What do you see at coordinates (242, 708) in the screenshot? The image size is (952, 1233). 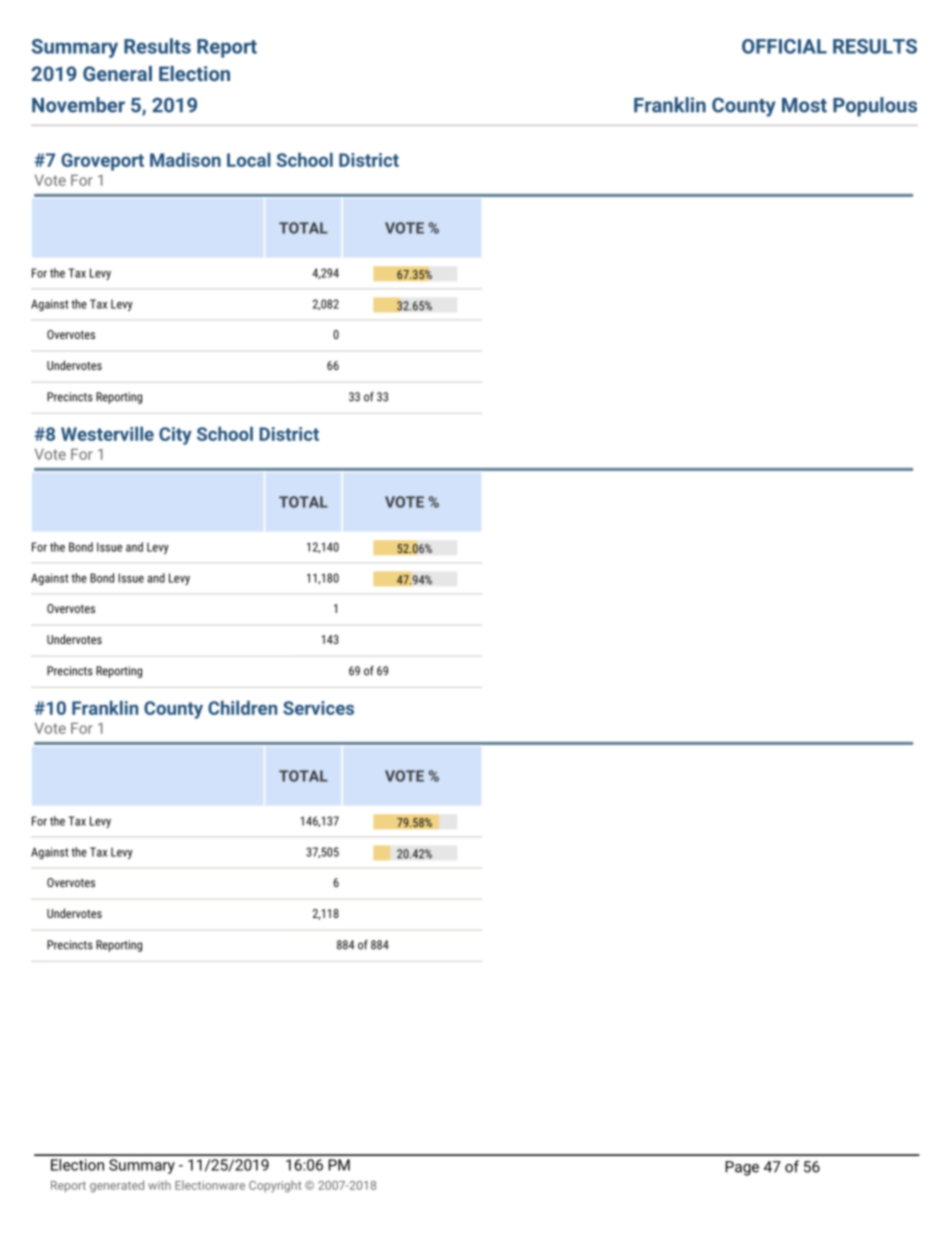 I see `Children` at bounding box center [242, 708].
